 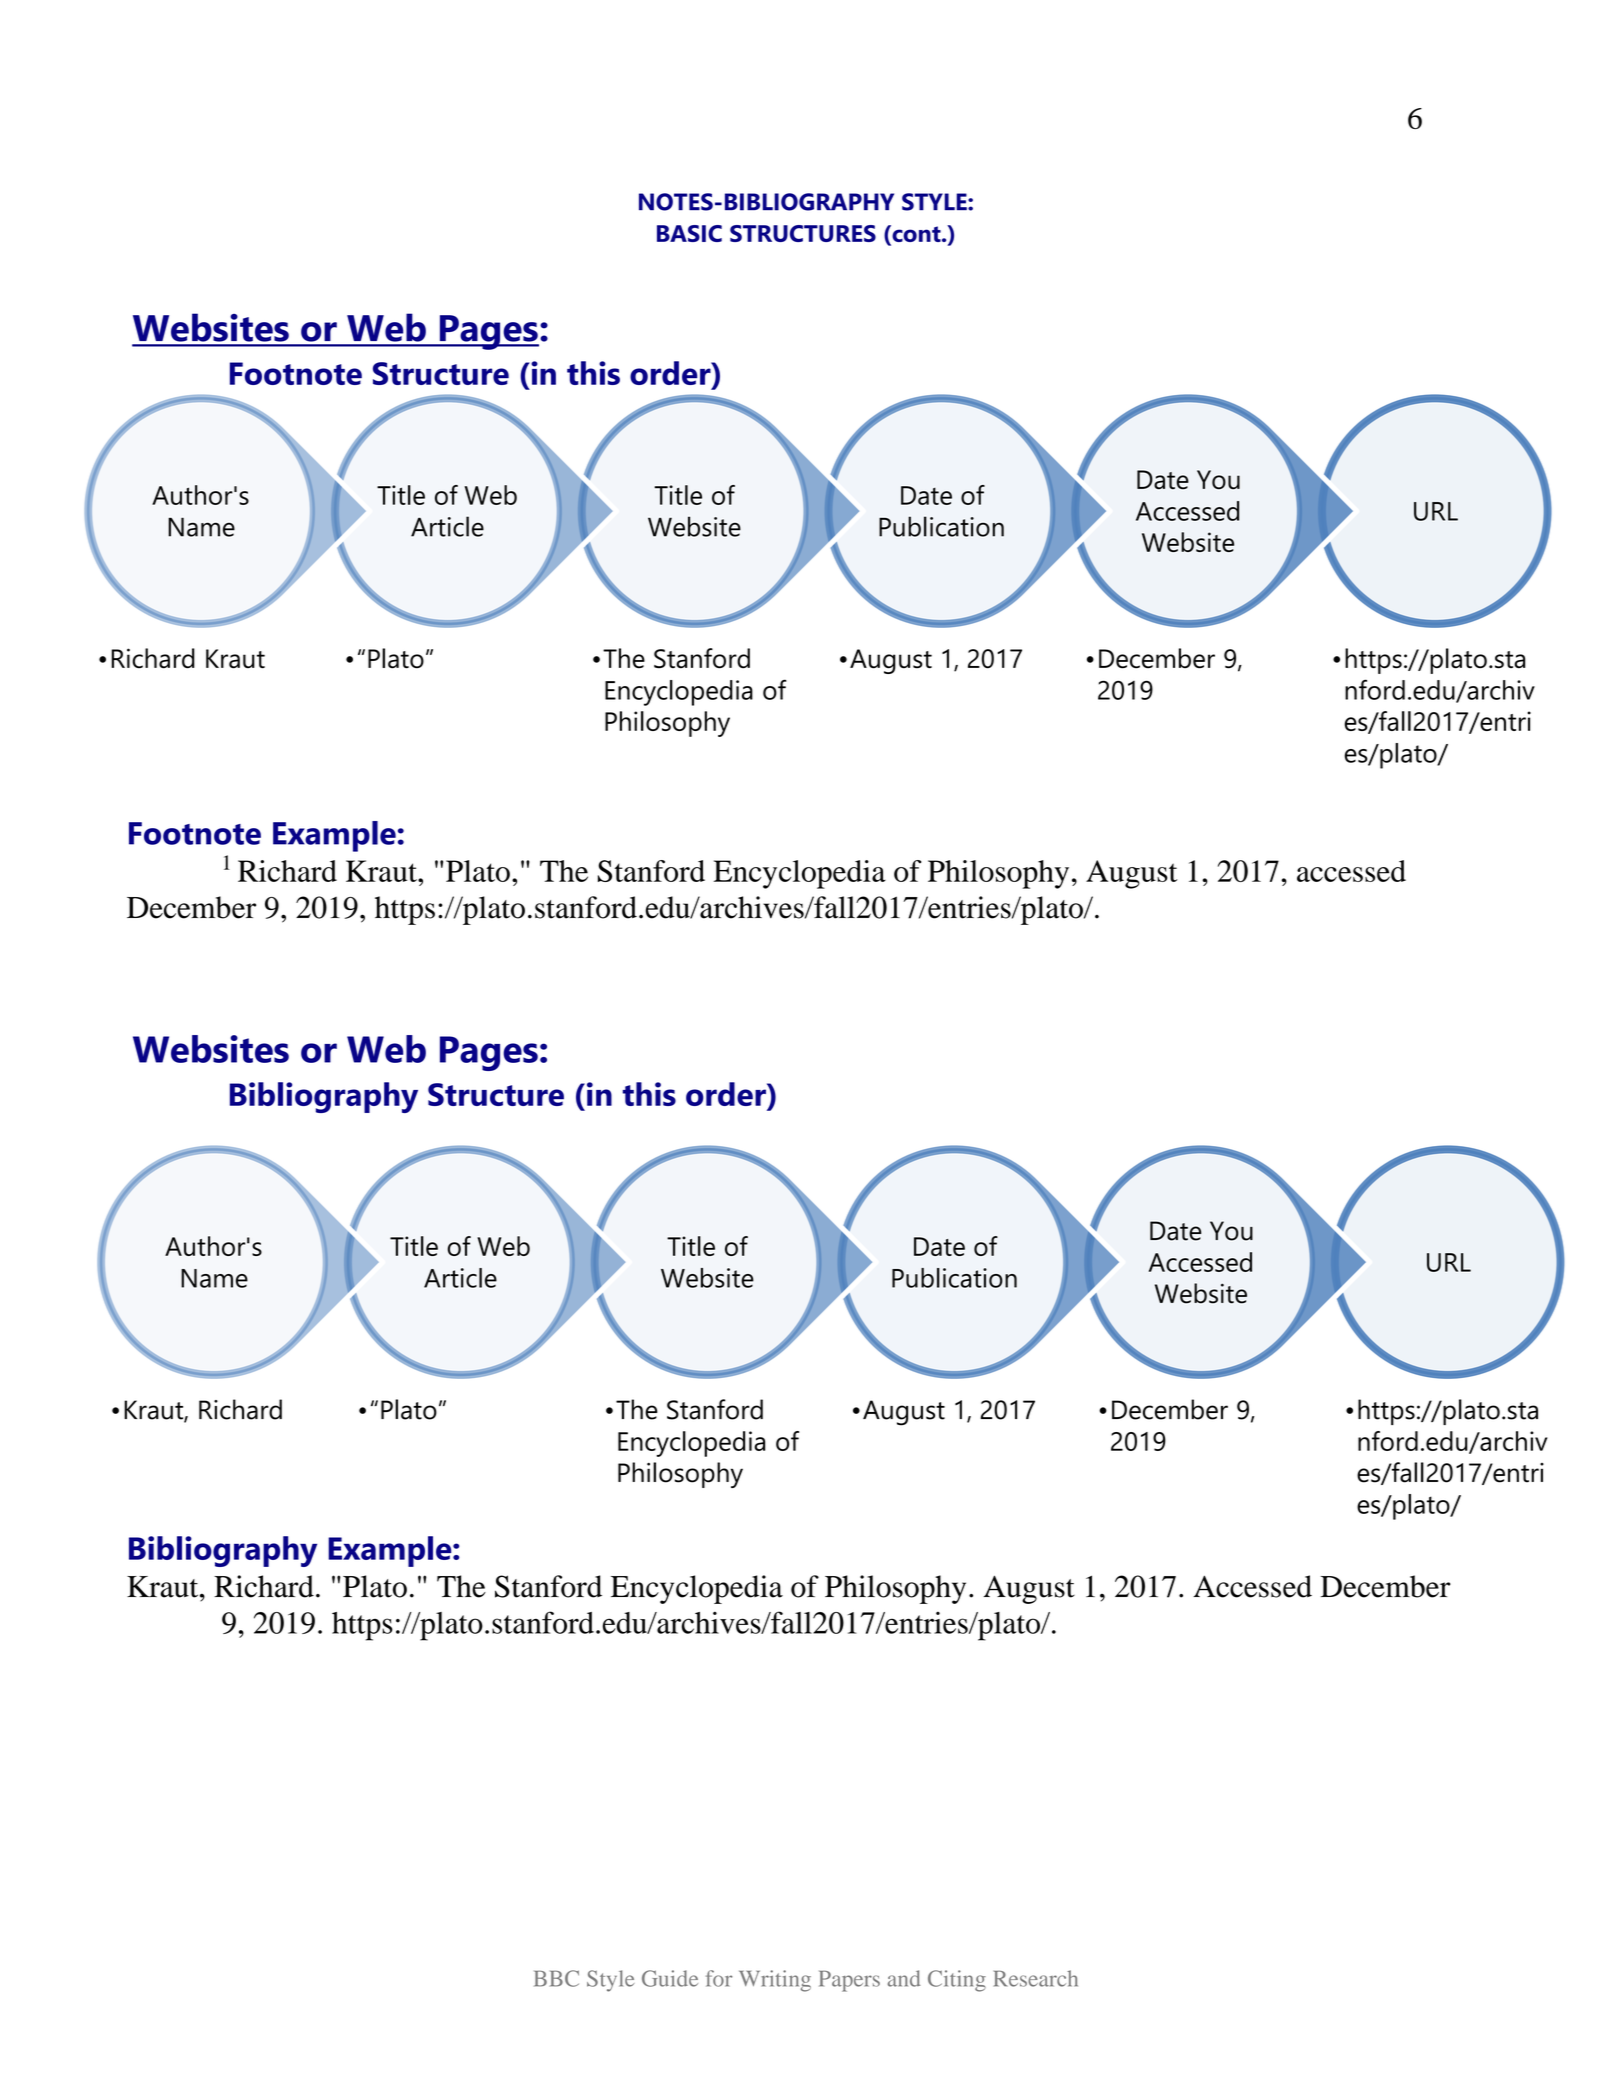 I want to click on Research, so click(x=1036, y=1978).
